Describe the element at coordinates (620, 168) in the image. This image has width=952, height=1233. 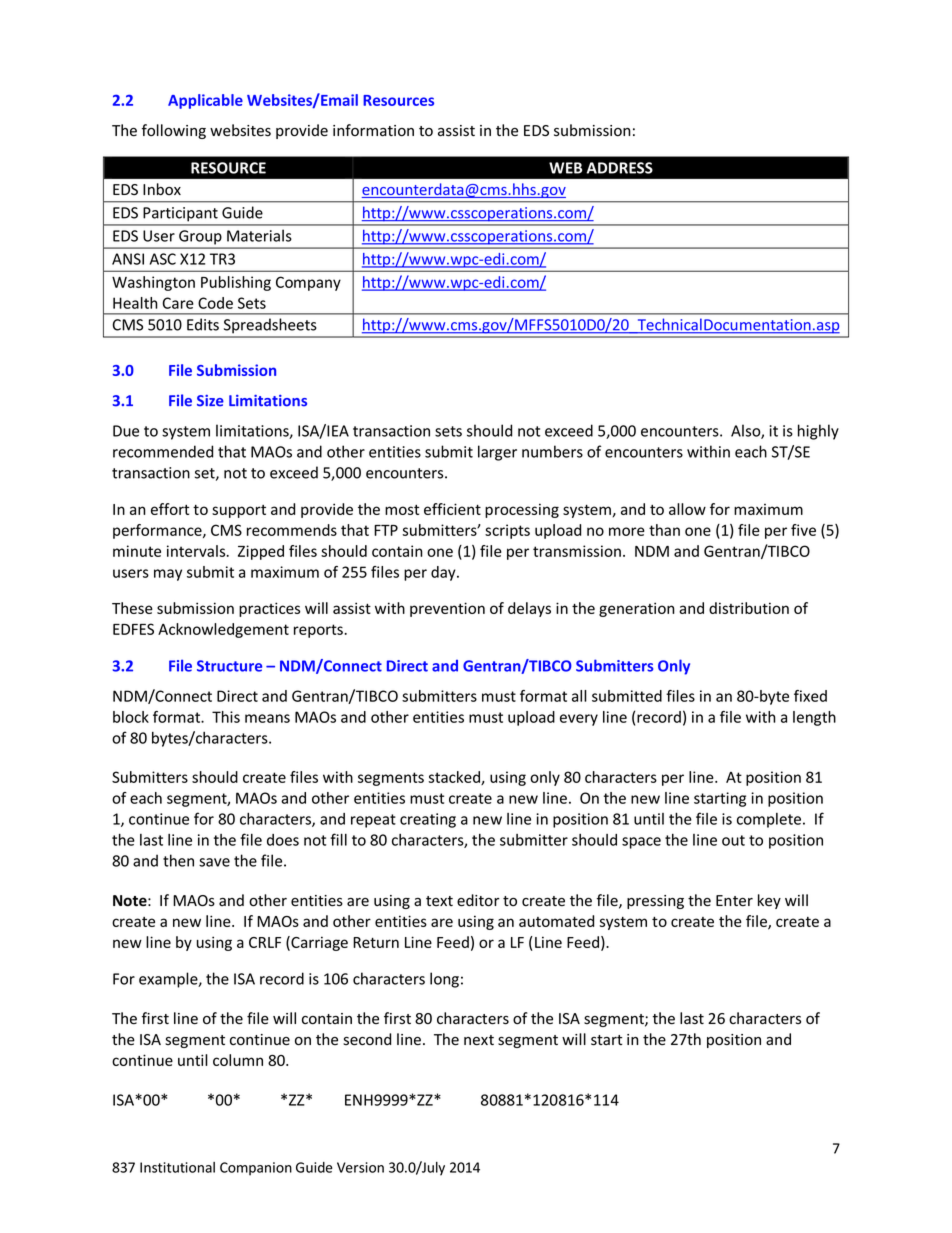
I see `ADDRESS` at that location.
